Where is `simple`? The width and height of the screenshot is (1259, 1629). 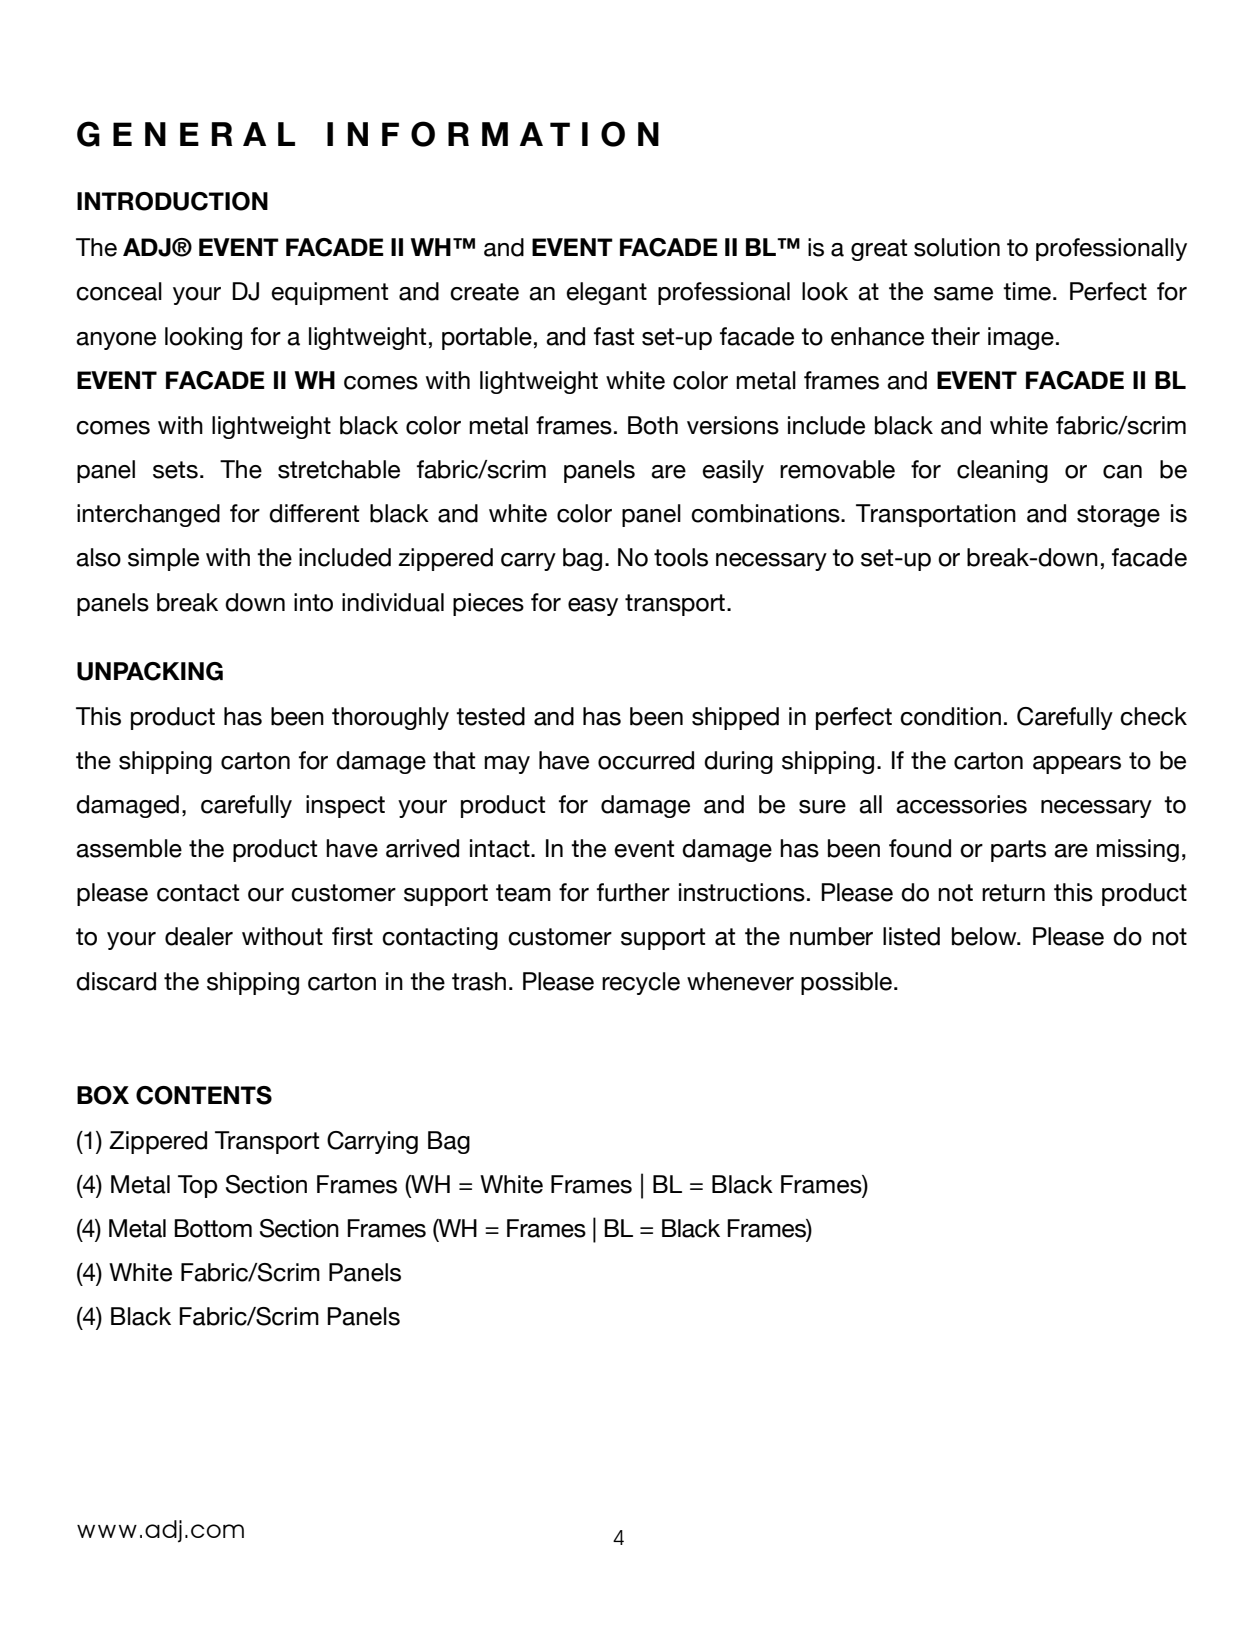
simple is located at coordinates (163, 559).
